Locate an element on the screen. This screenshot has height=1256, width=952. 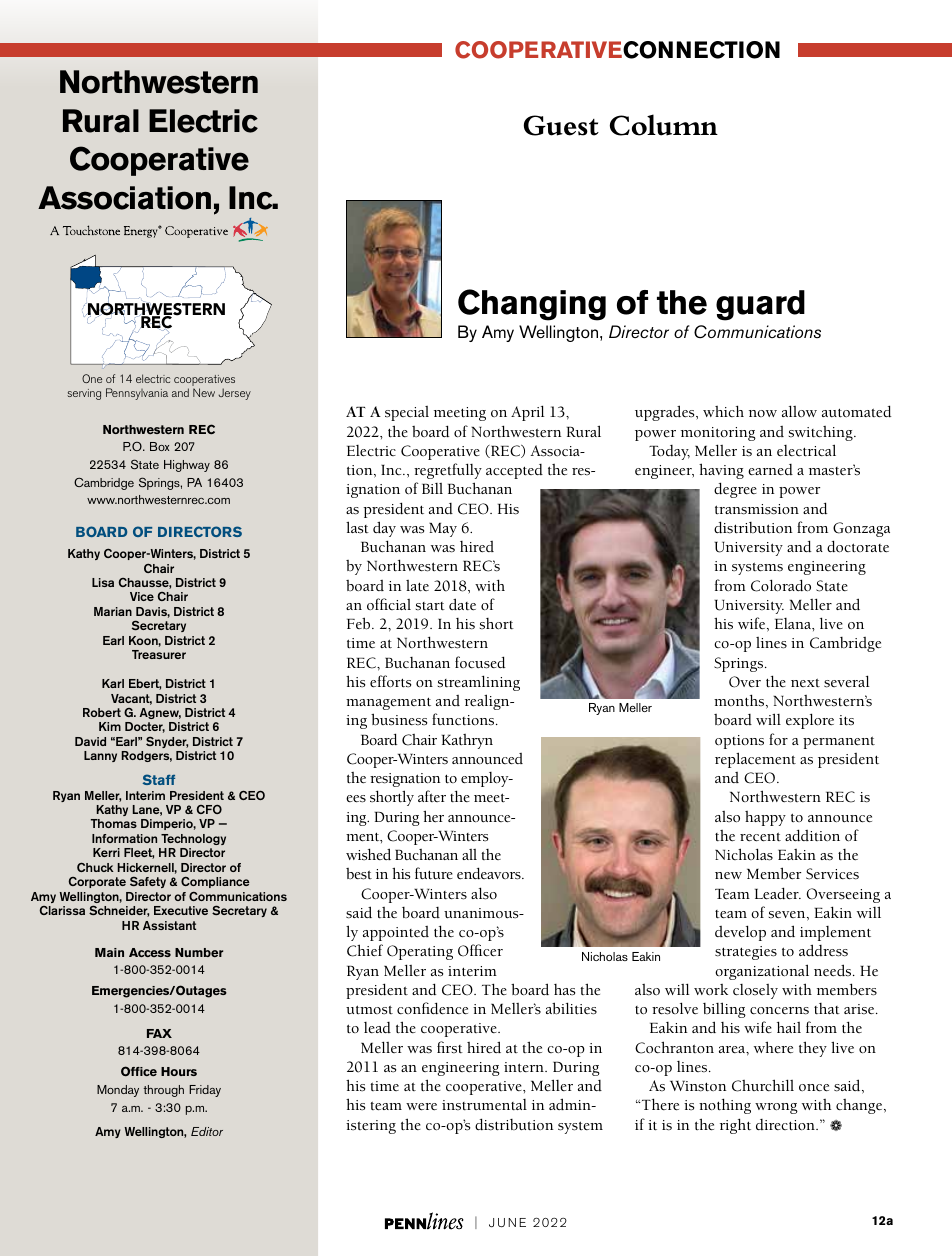
Highway is located at coordinates (187, 466).
